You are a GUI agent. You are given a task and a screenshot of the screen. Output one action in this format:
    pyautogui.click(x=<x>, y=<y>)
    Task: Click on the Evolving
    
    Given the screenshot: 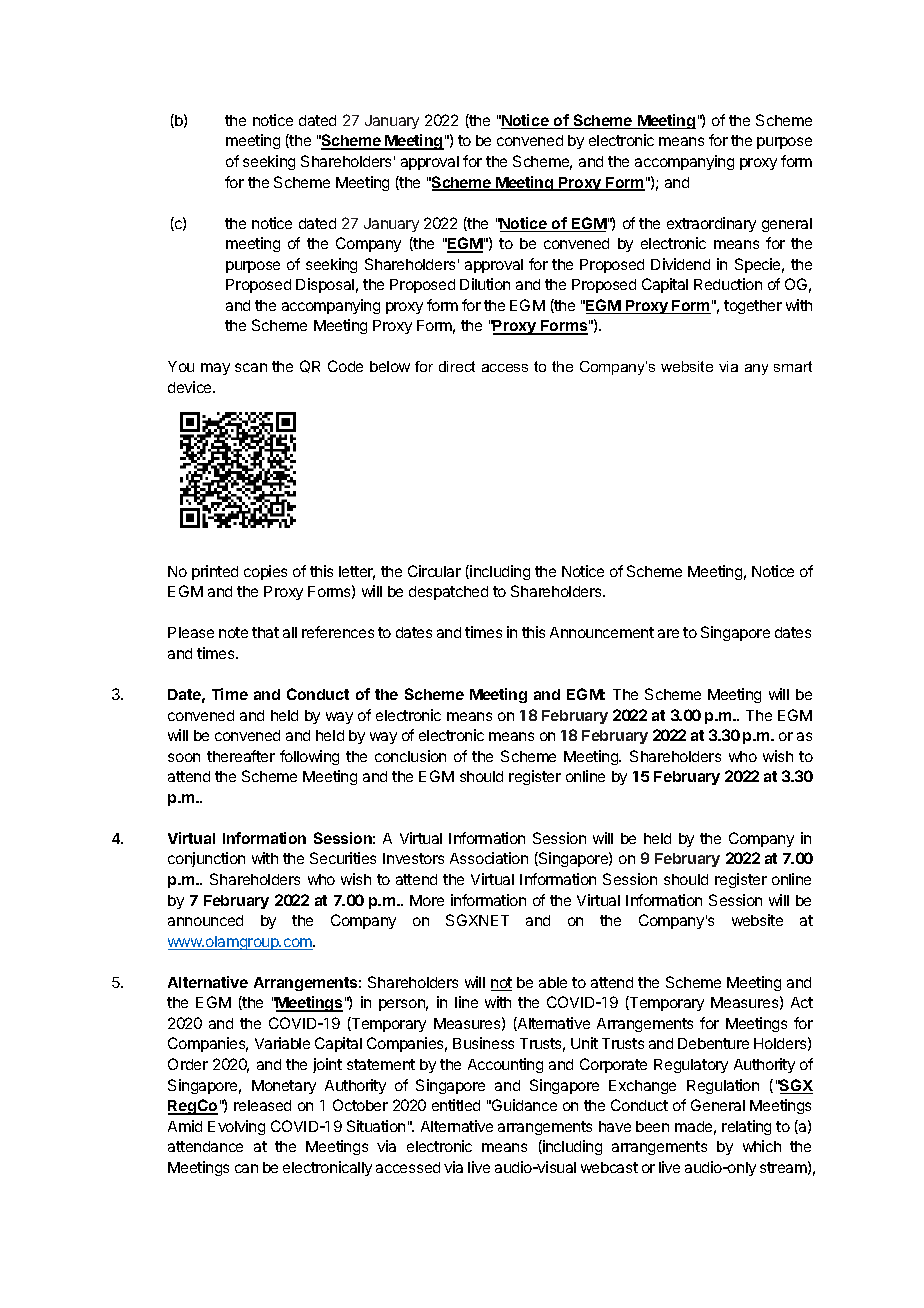 What is the action you would take?
    pyautogui.click(x=236, y=1127)
